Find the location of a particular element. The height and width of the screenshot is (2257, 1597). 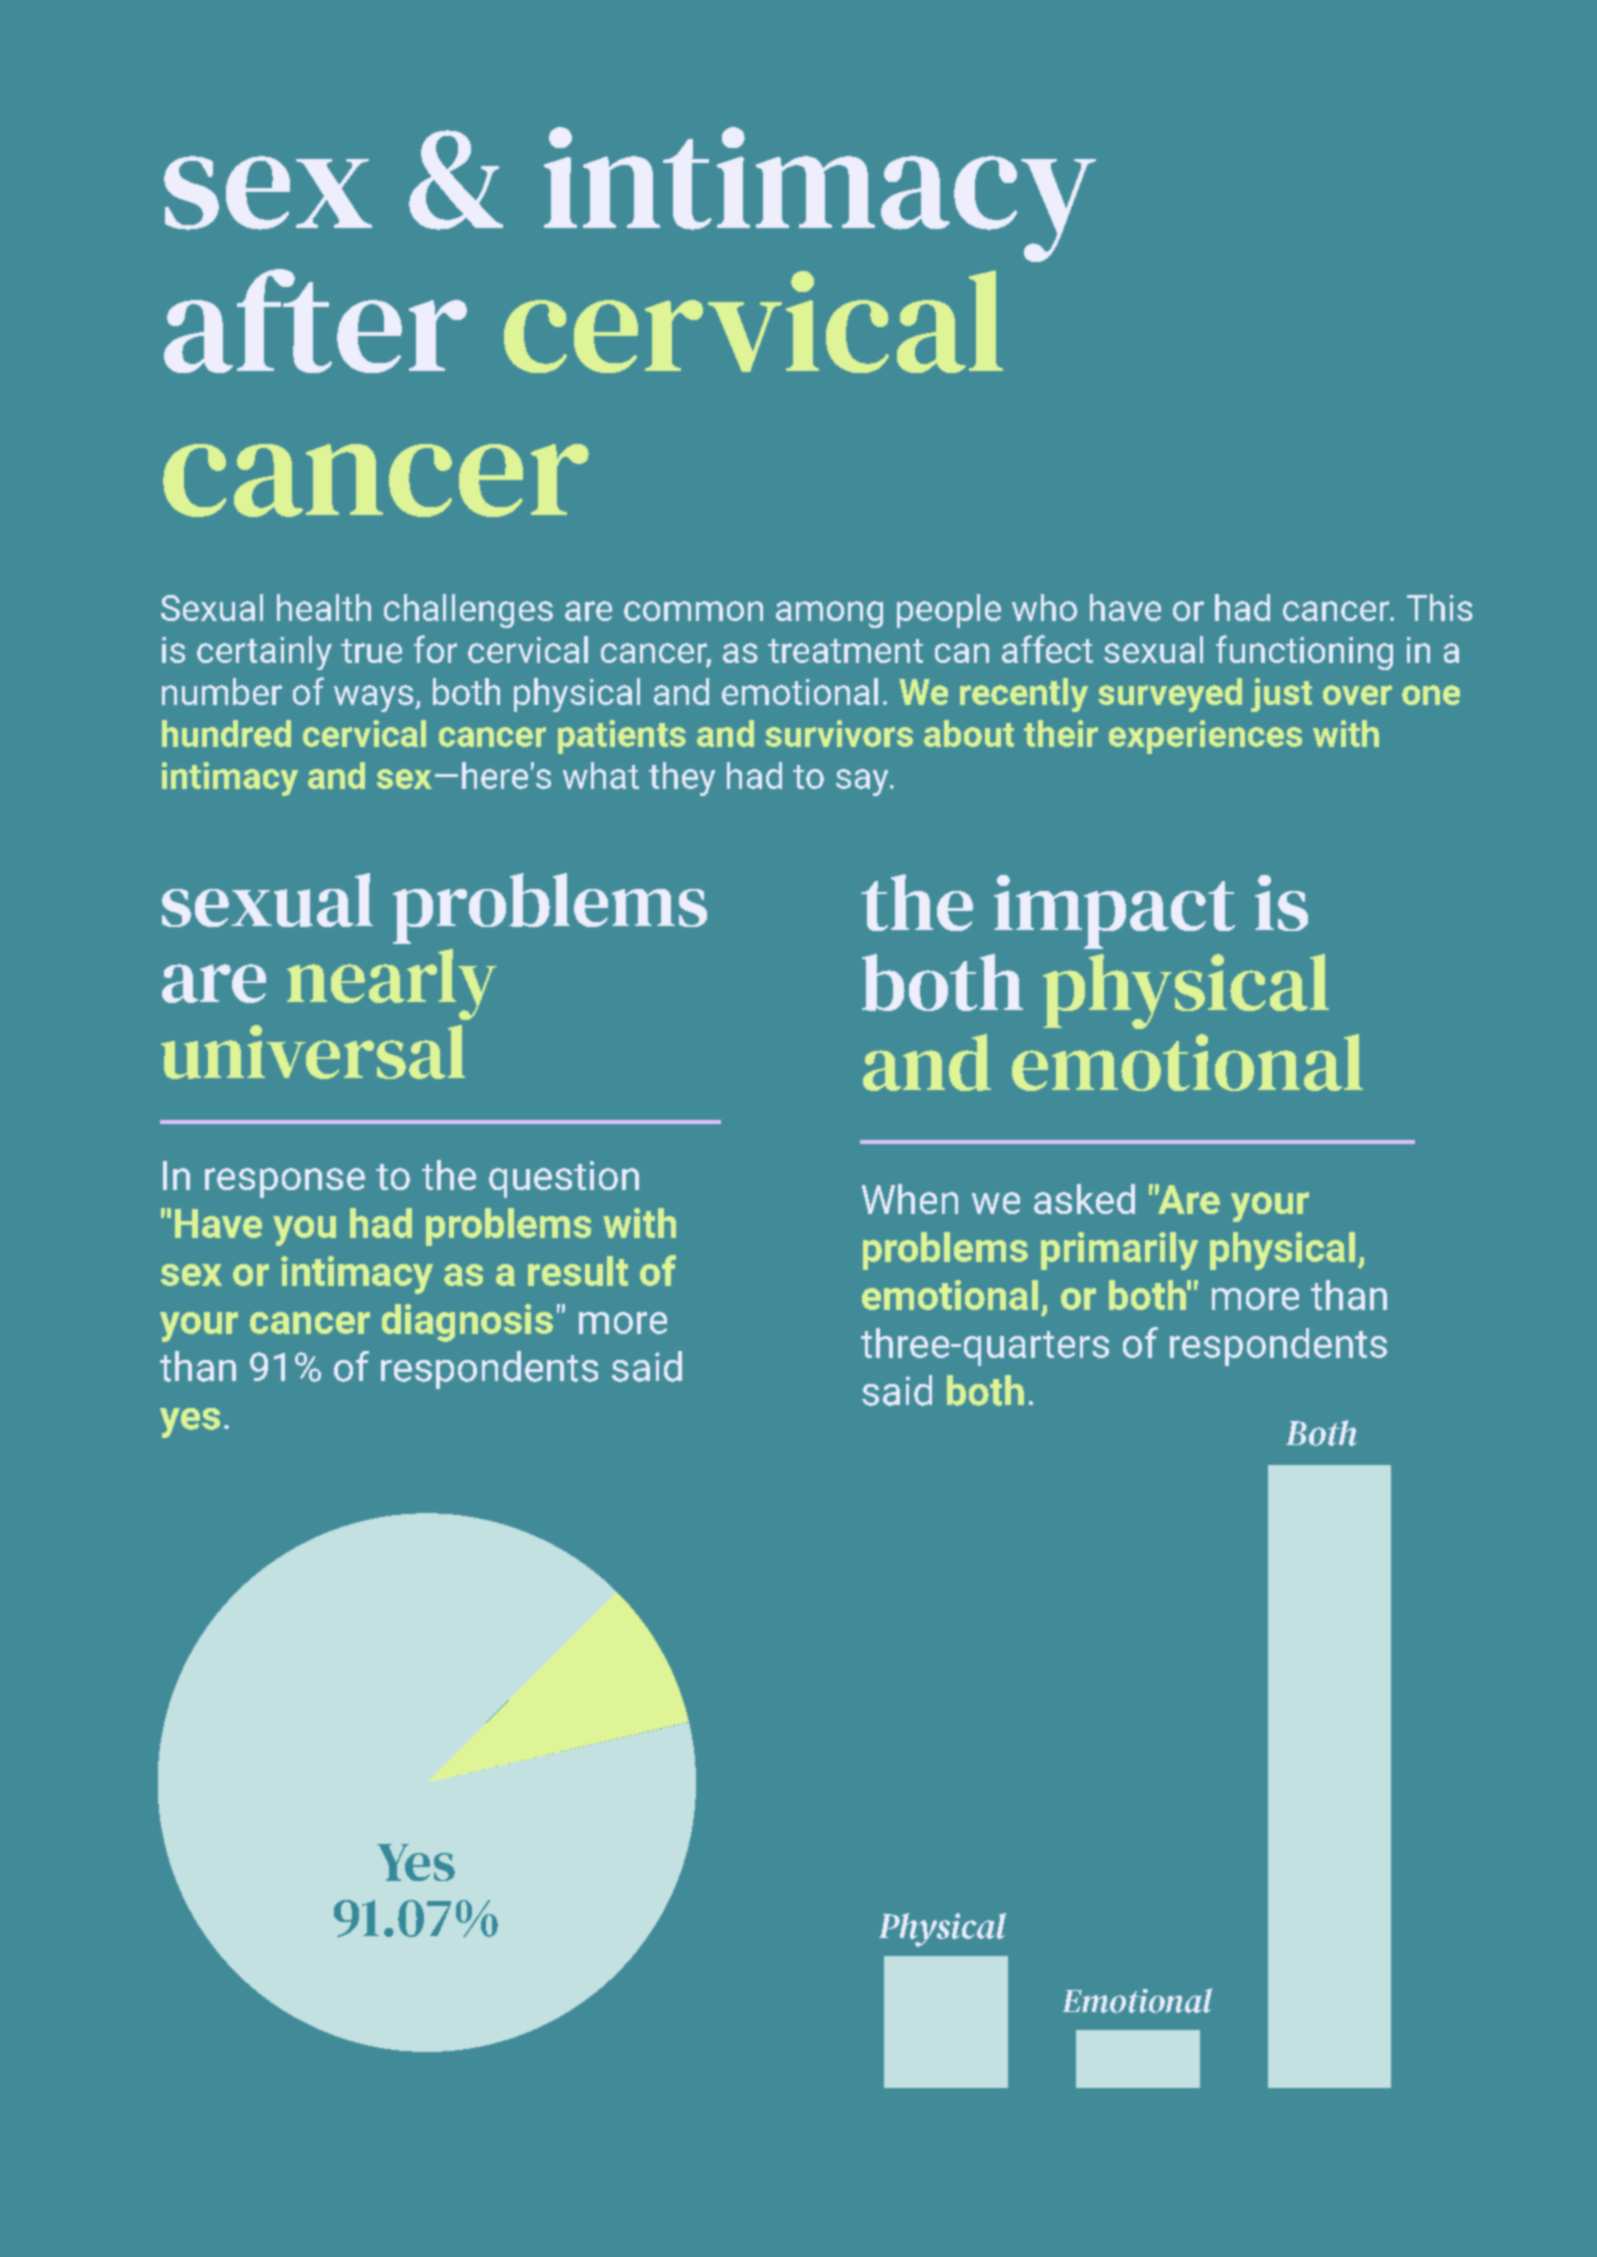

after is located at coordinates (315, 321).
